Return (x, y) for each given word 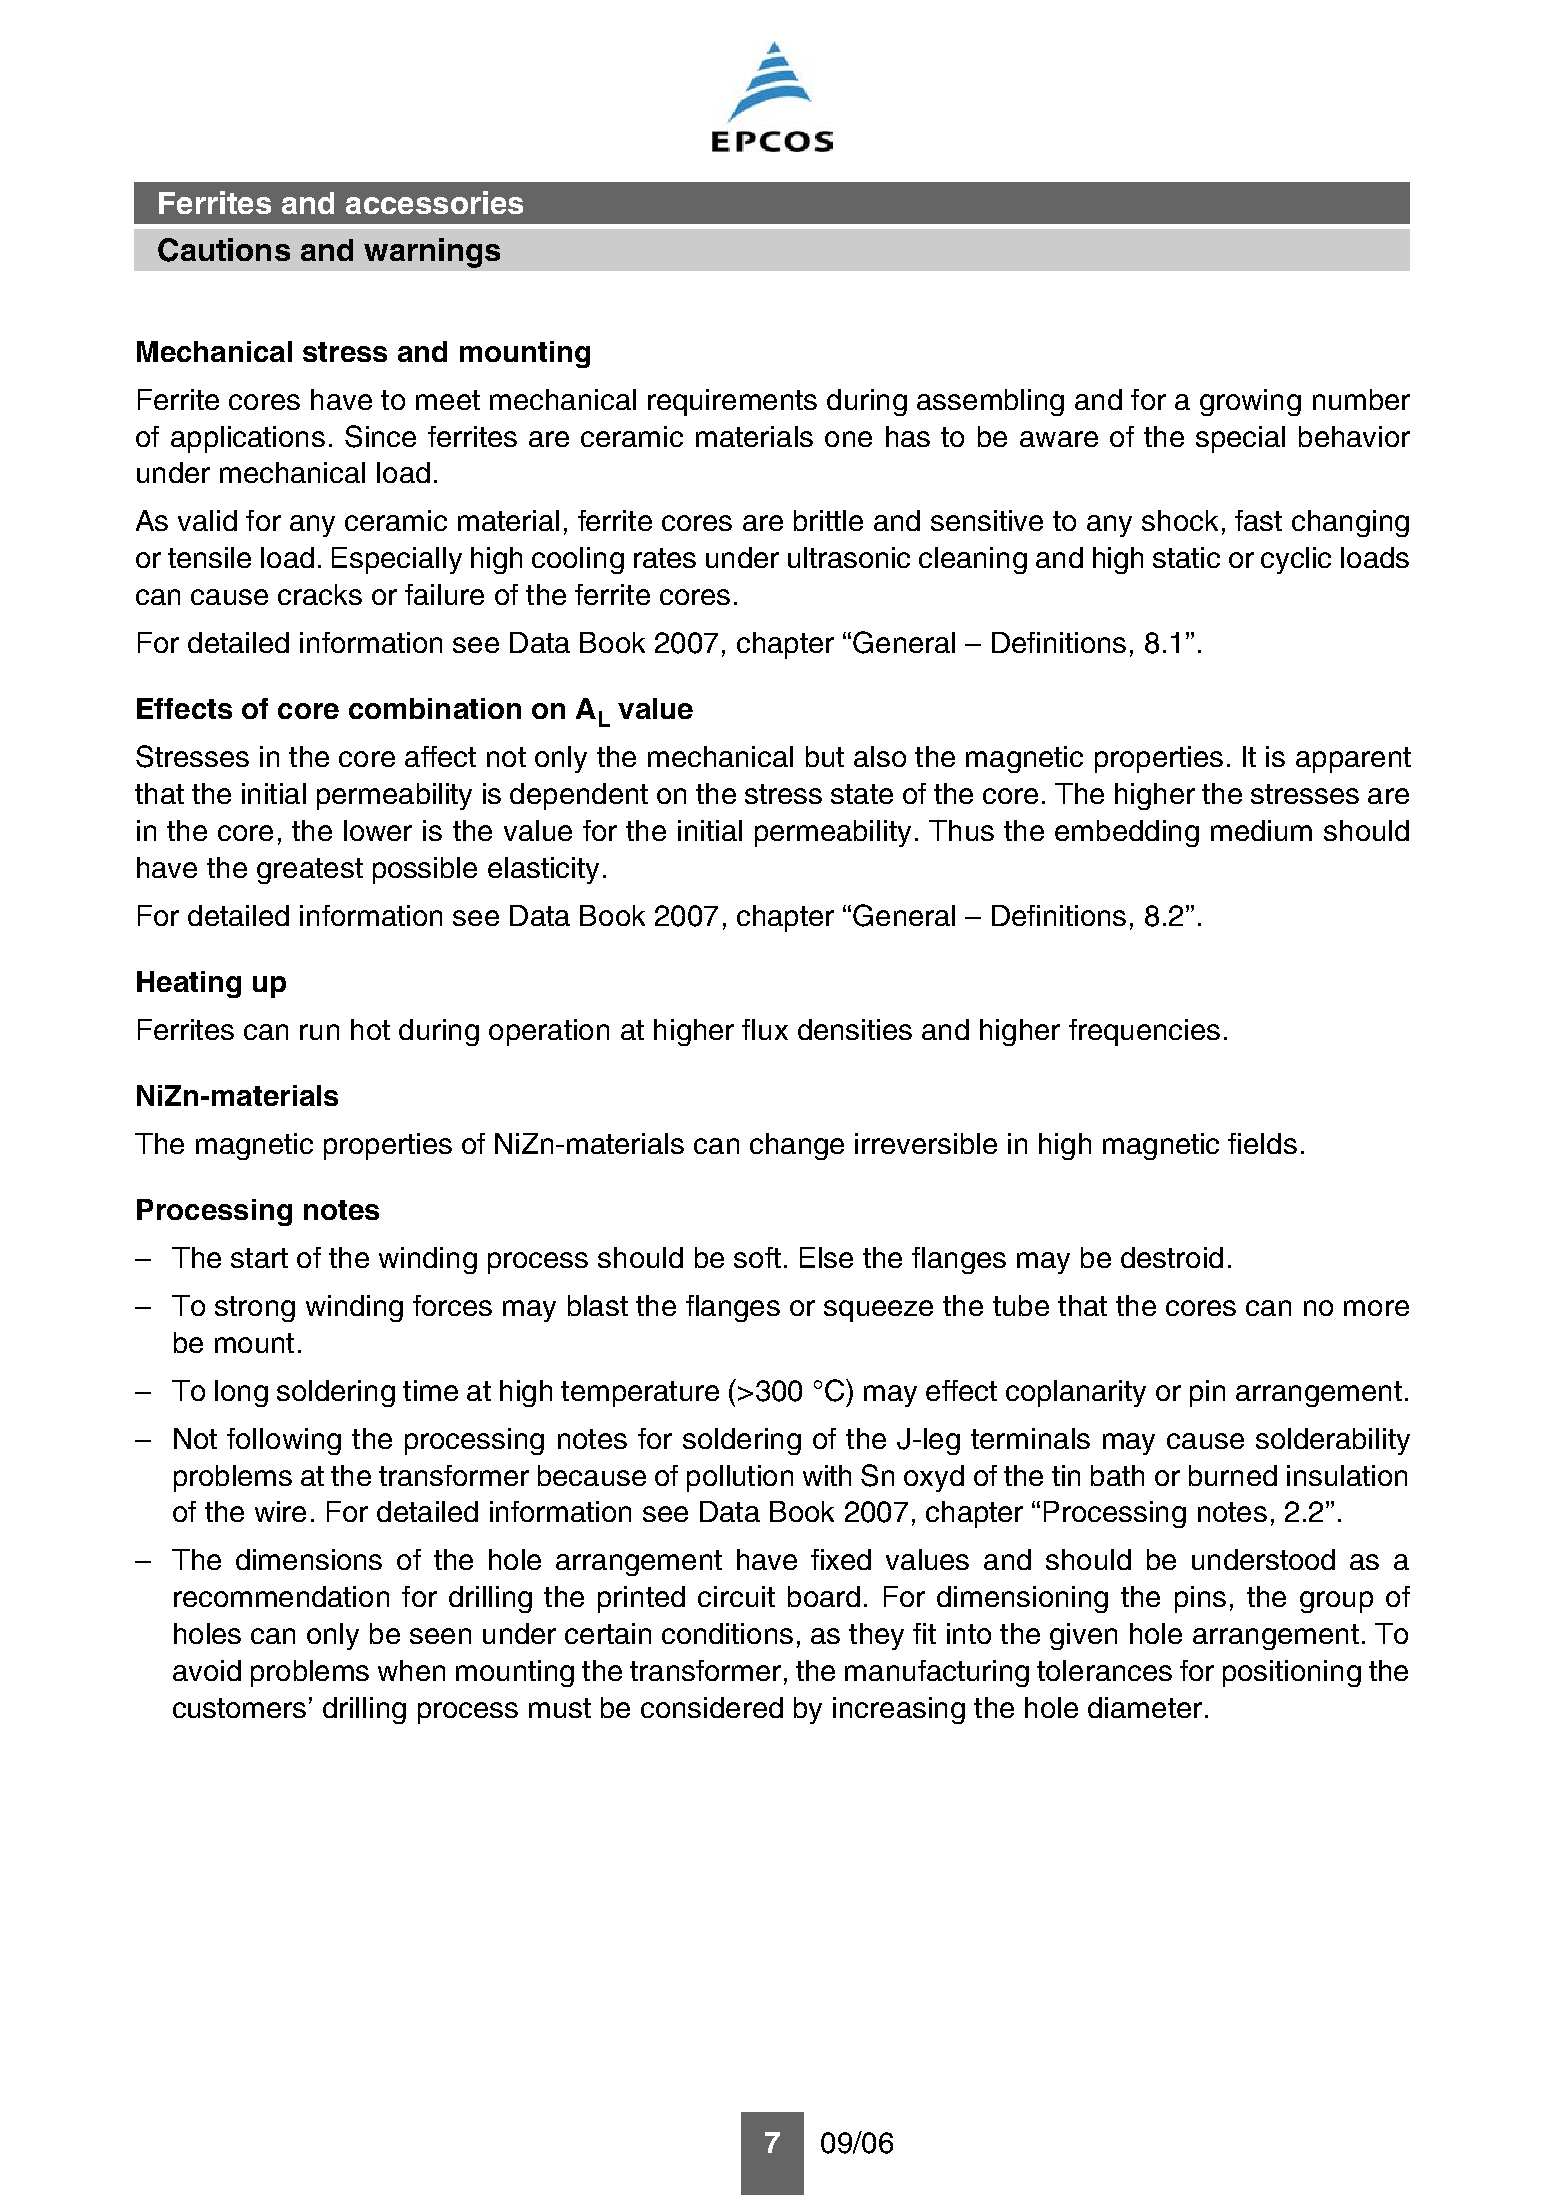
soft (757, 1257)
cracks (320, 594)
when (411, 1670)
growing (1250, 402)
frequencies (1144, 1032)
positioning (1292, 1673)
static (1186, 557)
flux (765, 1029)
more (1376, 1308)
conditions (727, 1633)
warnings (432, 253)
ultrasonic (849, 557)
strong (255, 1309)
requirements (732, 402)
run (319, 1032)
